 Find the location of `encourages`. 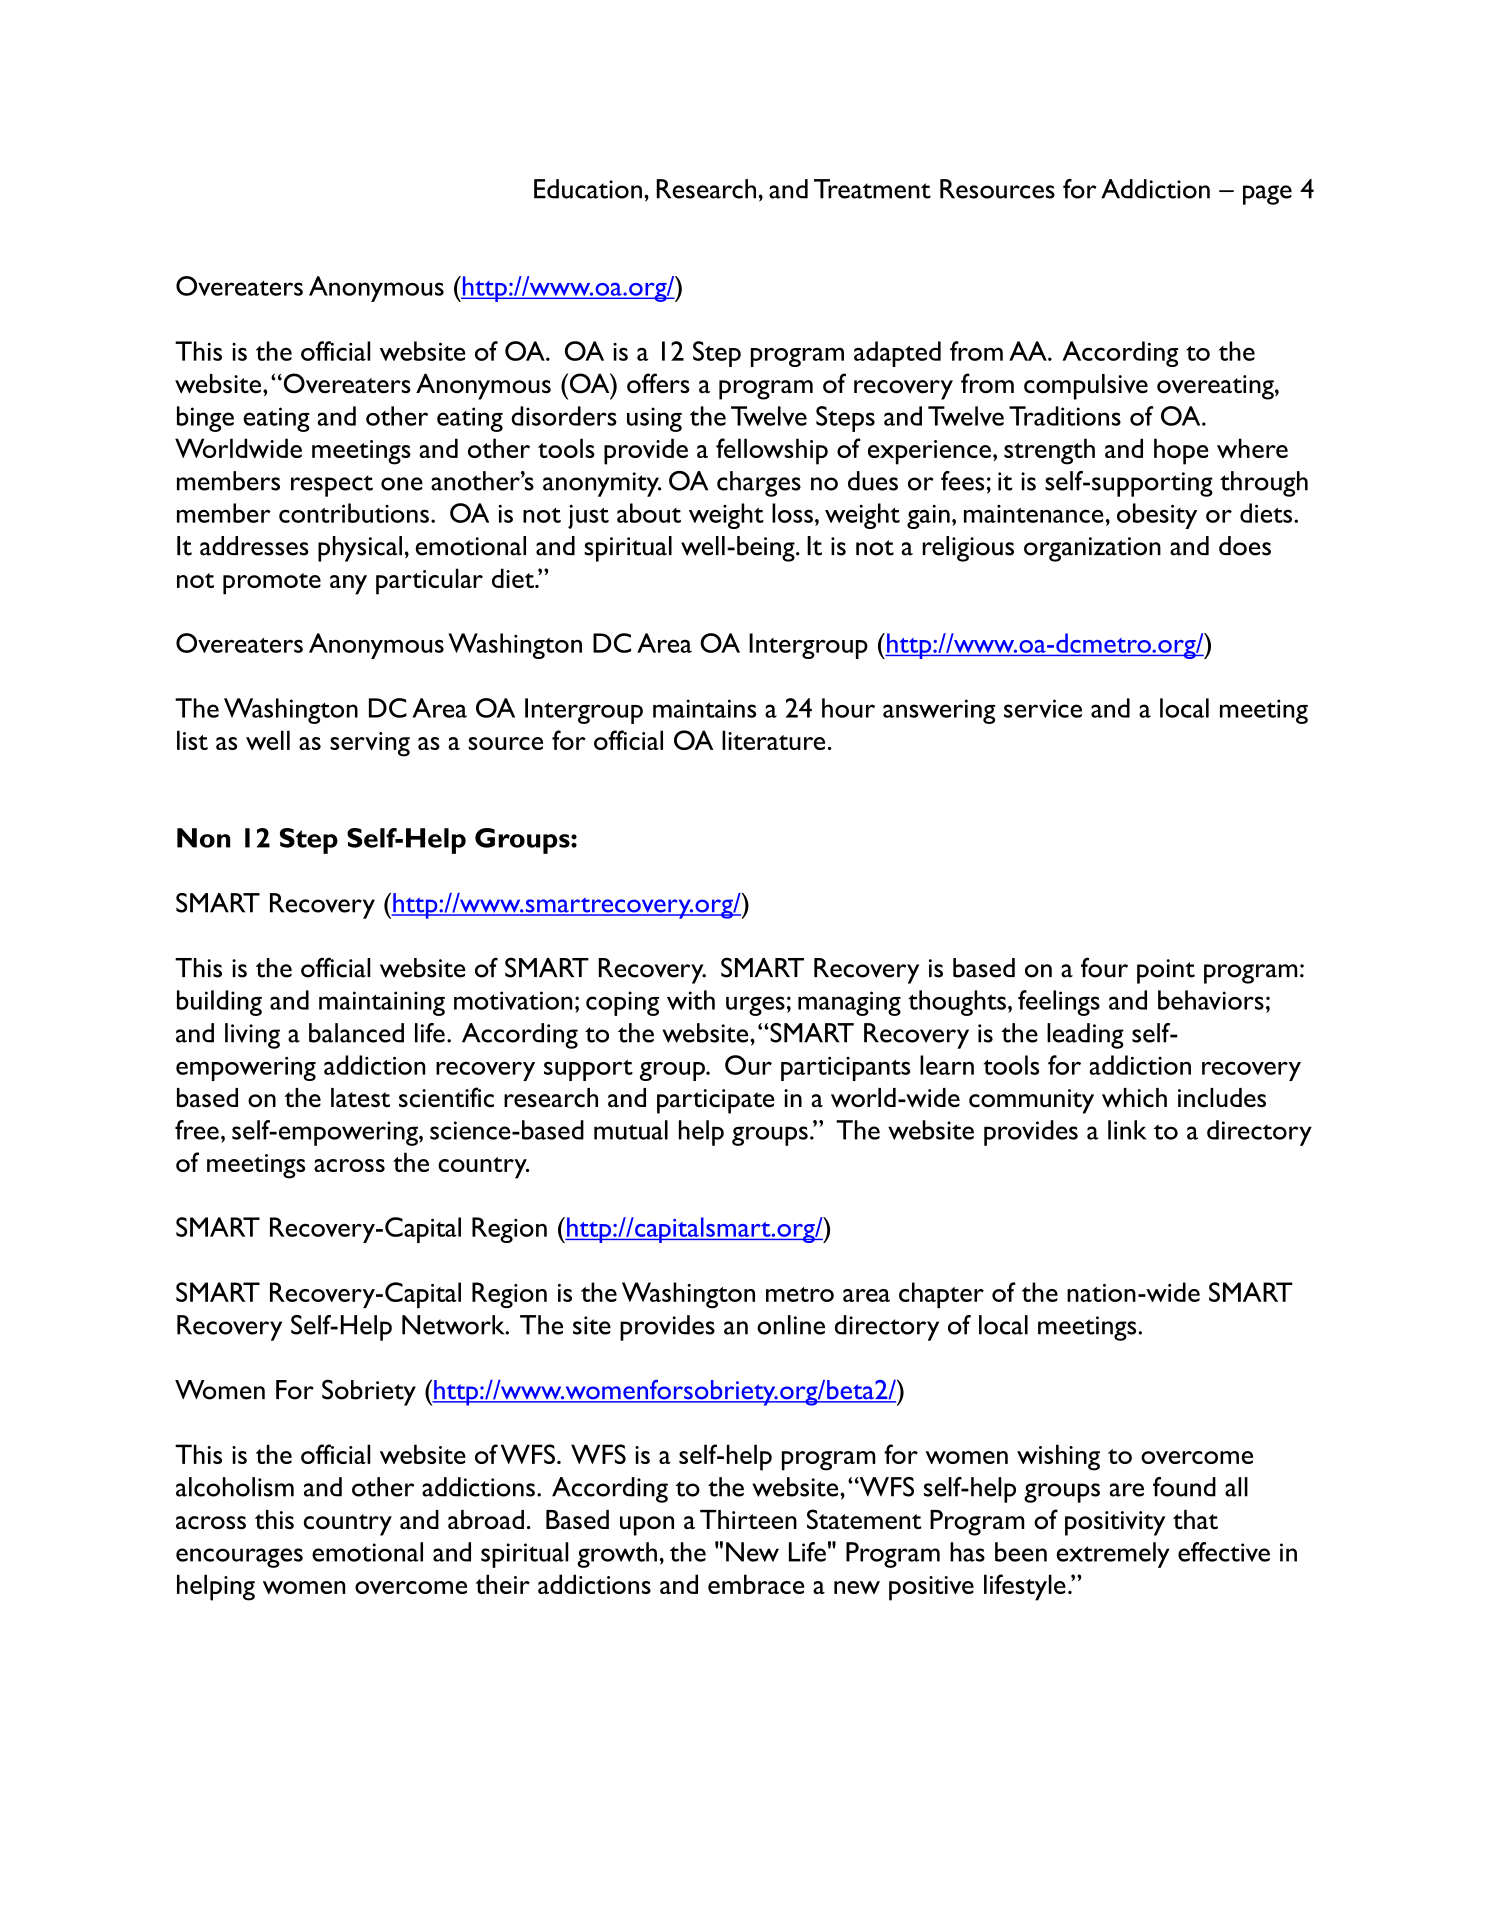

encourages is located at coordinates (239, 1558).
